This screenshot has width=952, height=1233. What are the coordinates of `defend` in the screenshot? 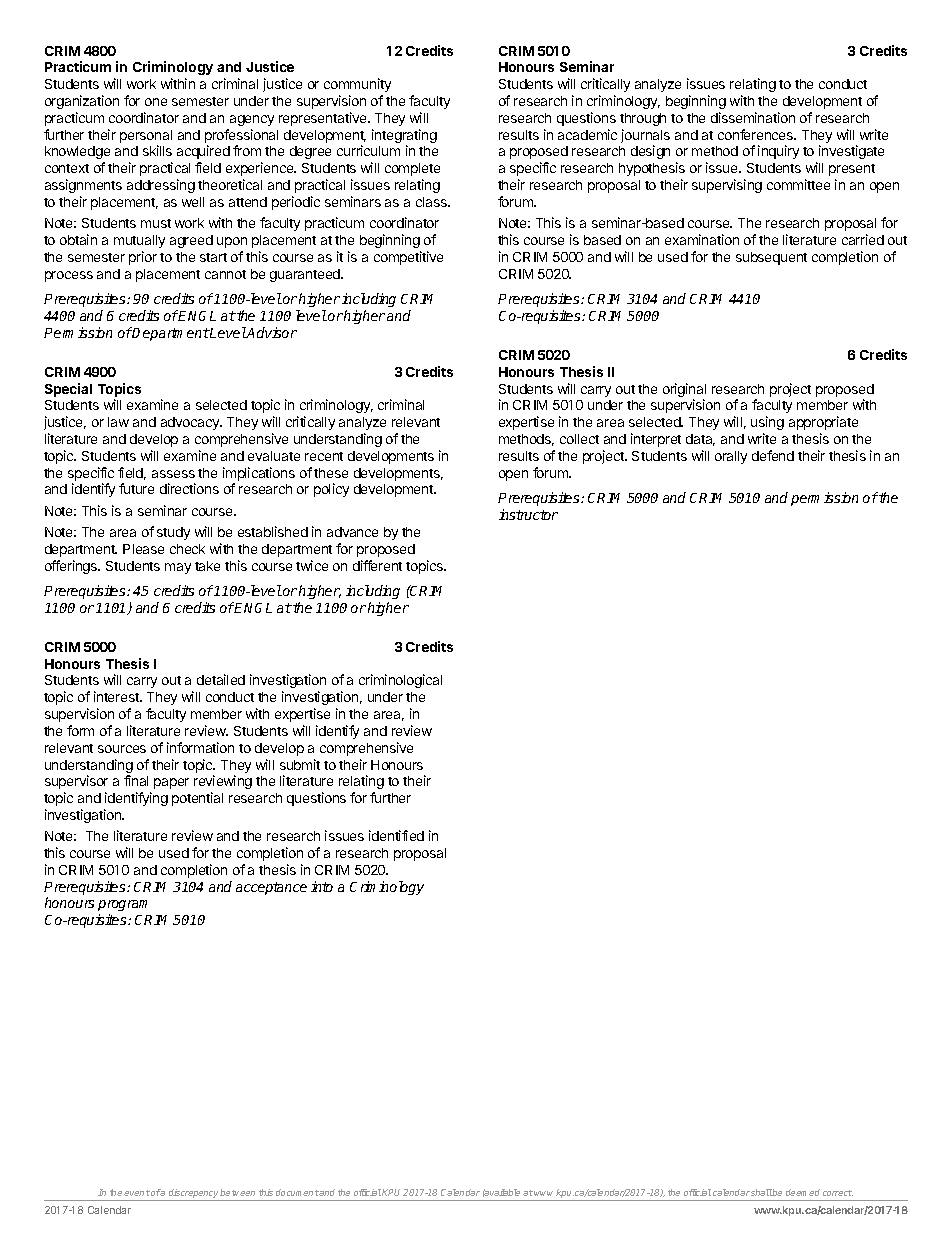 It's located at (773, 455).
